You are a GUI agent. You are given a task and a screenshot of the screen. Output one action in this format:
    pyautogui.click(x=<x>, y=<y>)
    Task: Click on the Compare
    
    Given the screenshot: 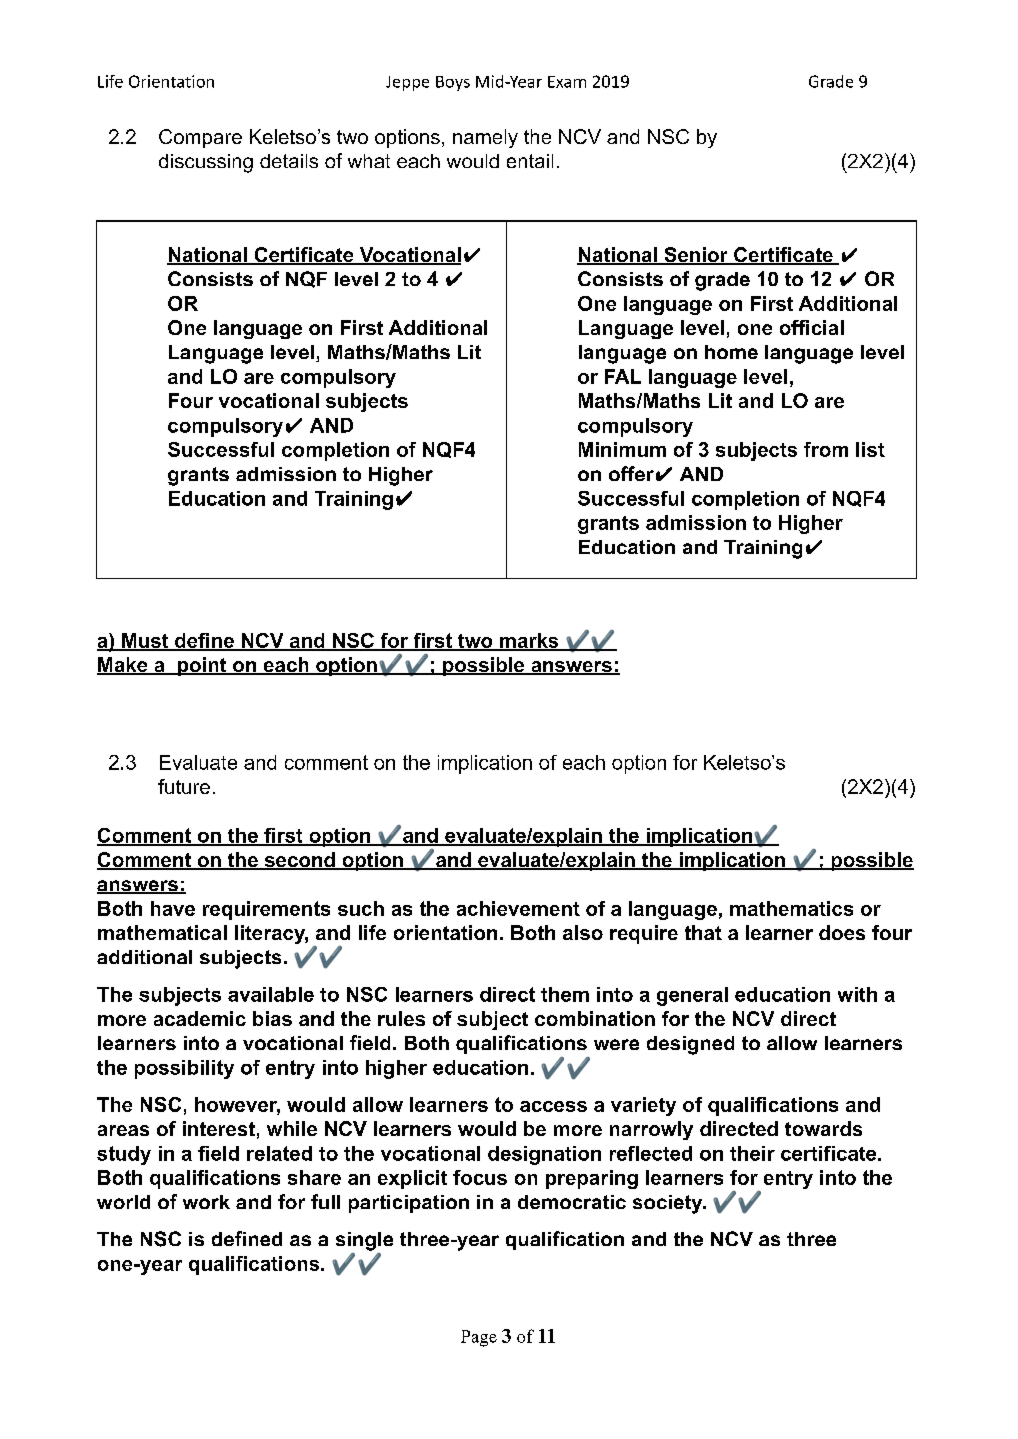 What is the action you would take?
    pyautogui.click(x=200, y=138)
